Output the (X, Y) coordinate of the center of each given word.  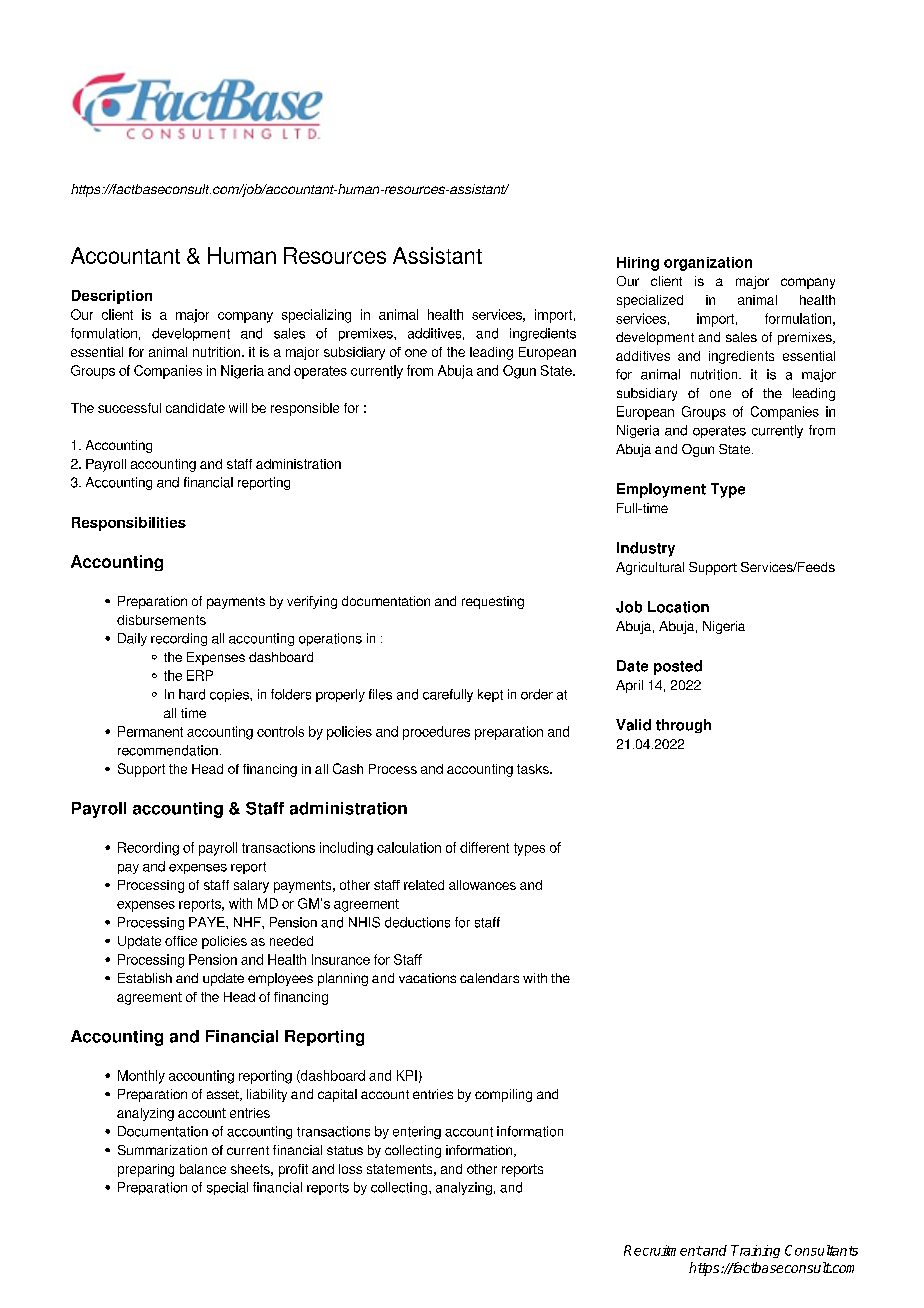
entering (417, 1132)
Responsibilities (129, 524)
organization (708, 264)
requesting (493, 602)
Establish (145, 978)
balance (203, 1169)
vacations (427, 978)
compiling (503, 1095)
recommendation (168, 750)
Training (755, 1251)
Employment (661, 490)
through (683, 726)
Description (112, 297)
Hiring (638, 264)
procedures (436, 733)
